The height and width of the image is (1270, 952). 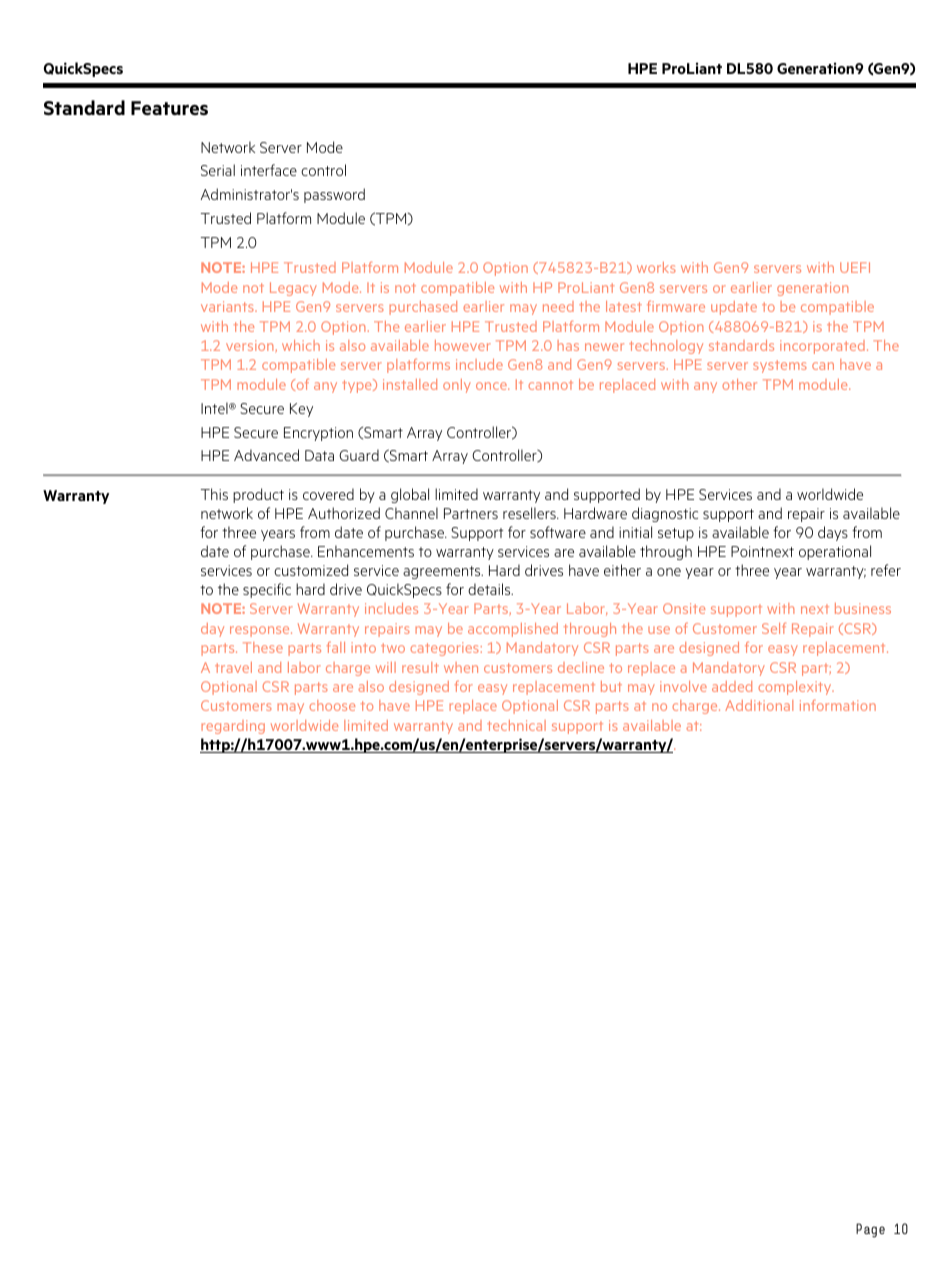 What do you see at coordinates (334, 195) in the image?
I see `password` at bounding box center [334, 195].
